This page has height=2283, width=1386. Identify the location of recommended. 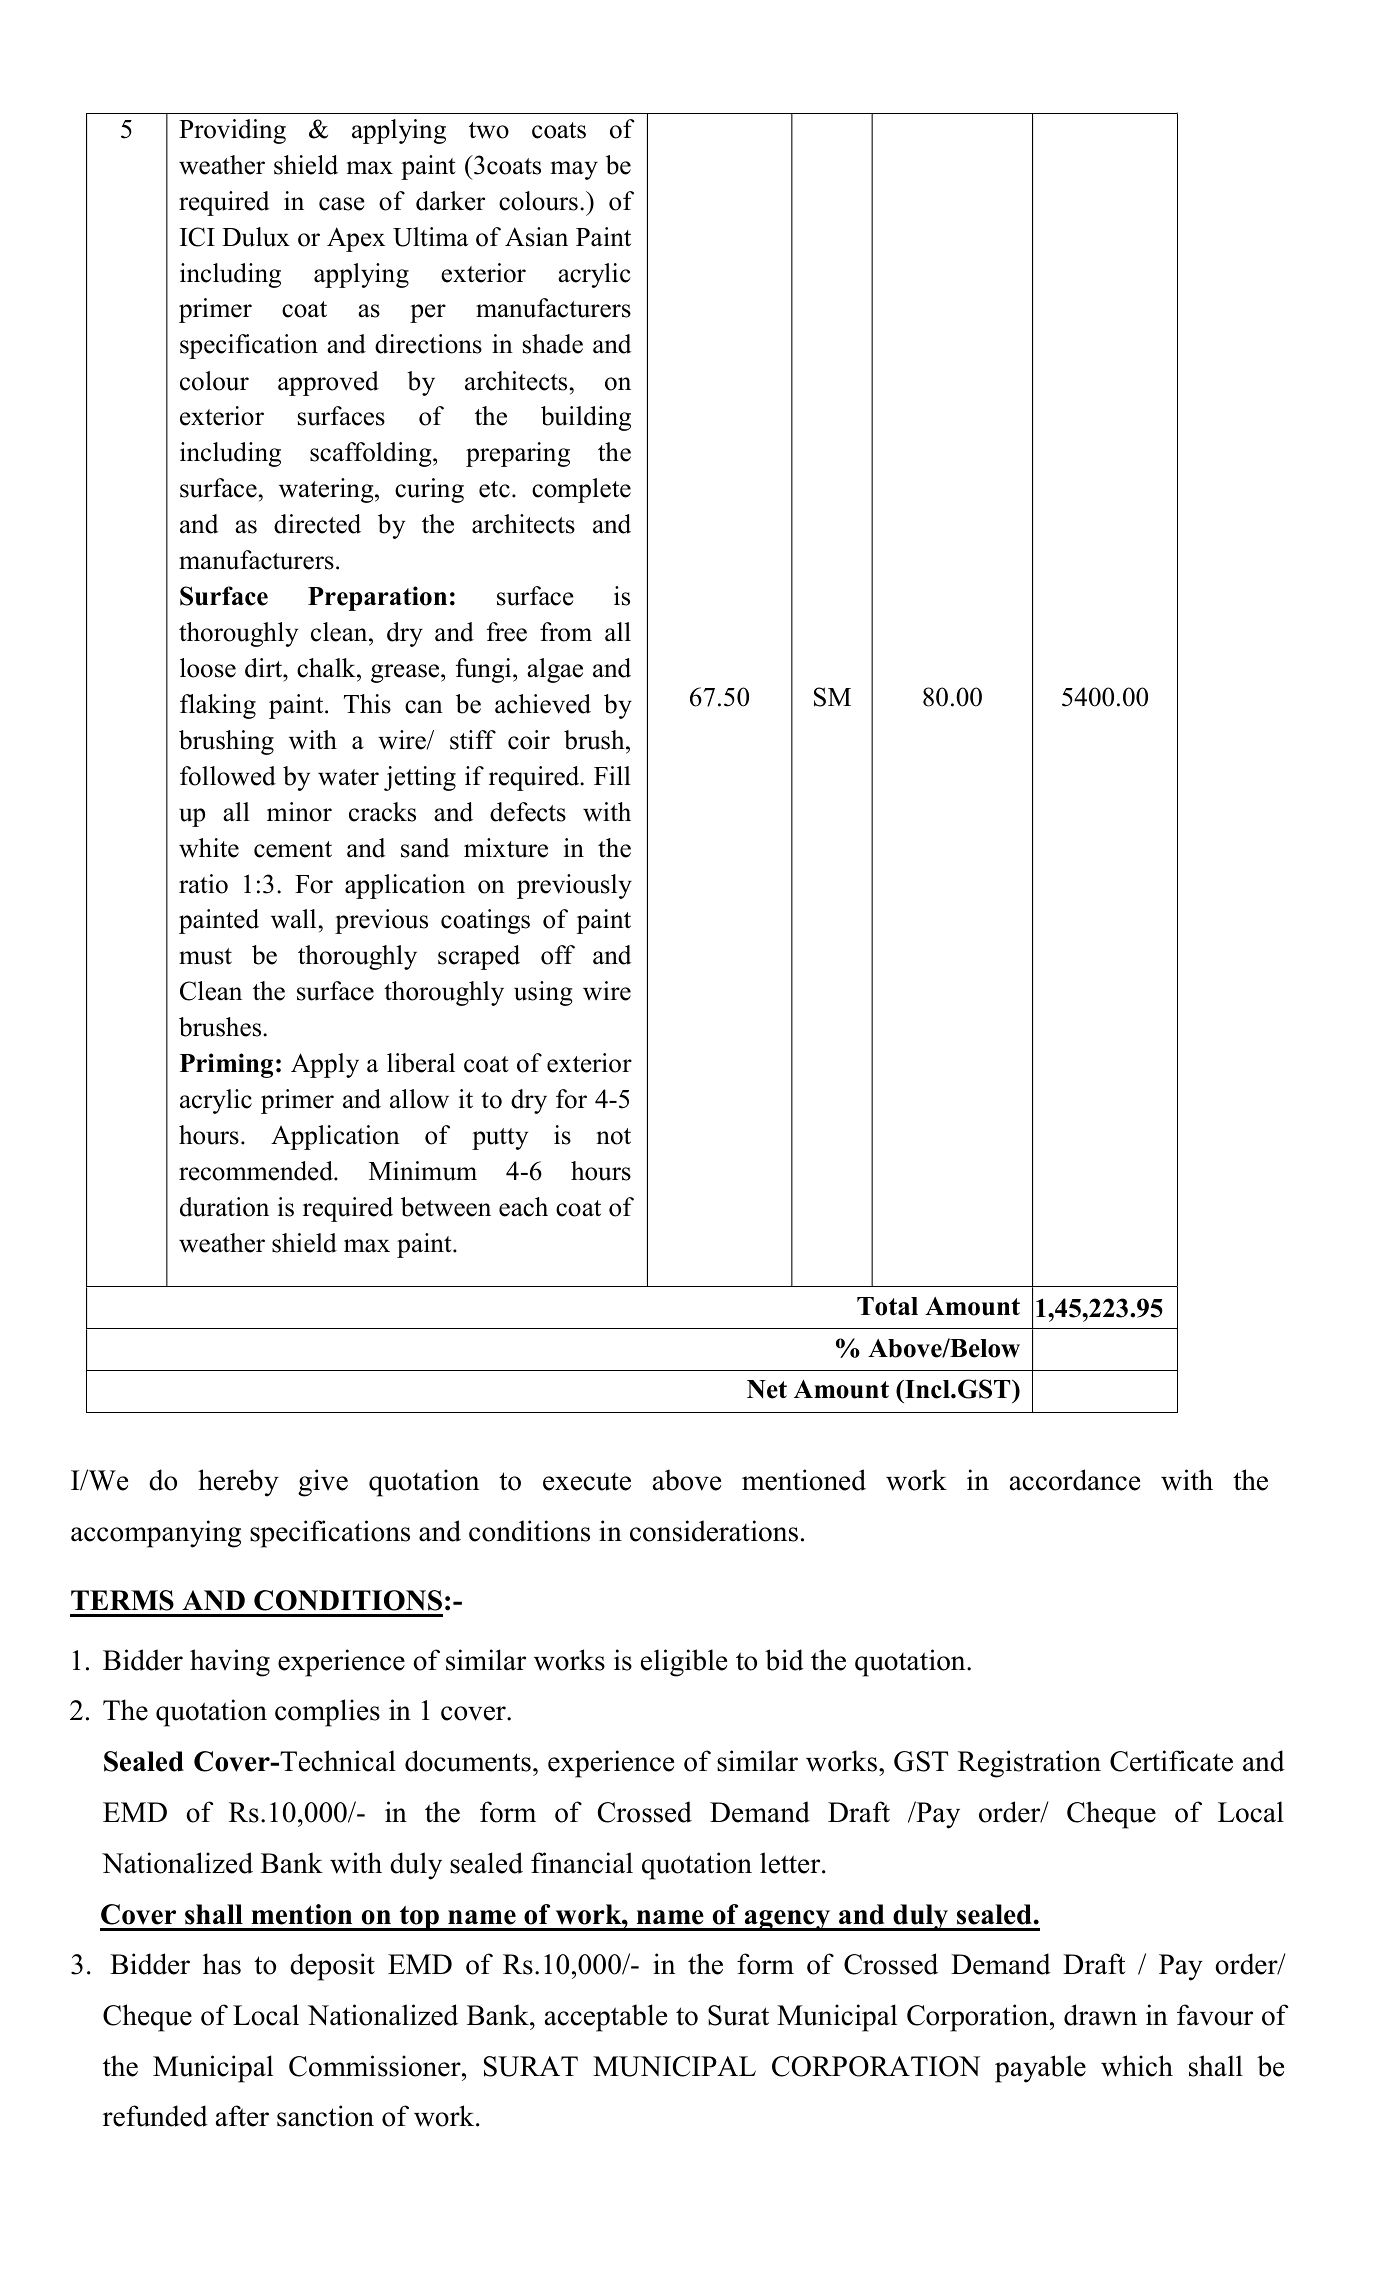
(257, 1171).
